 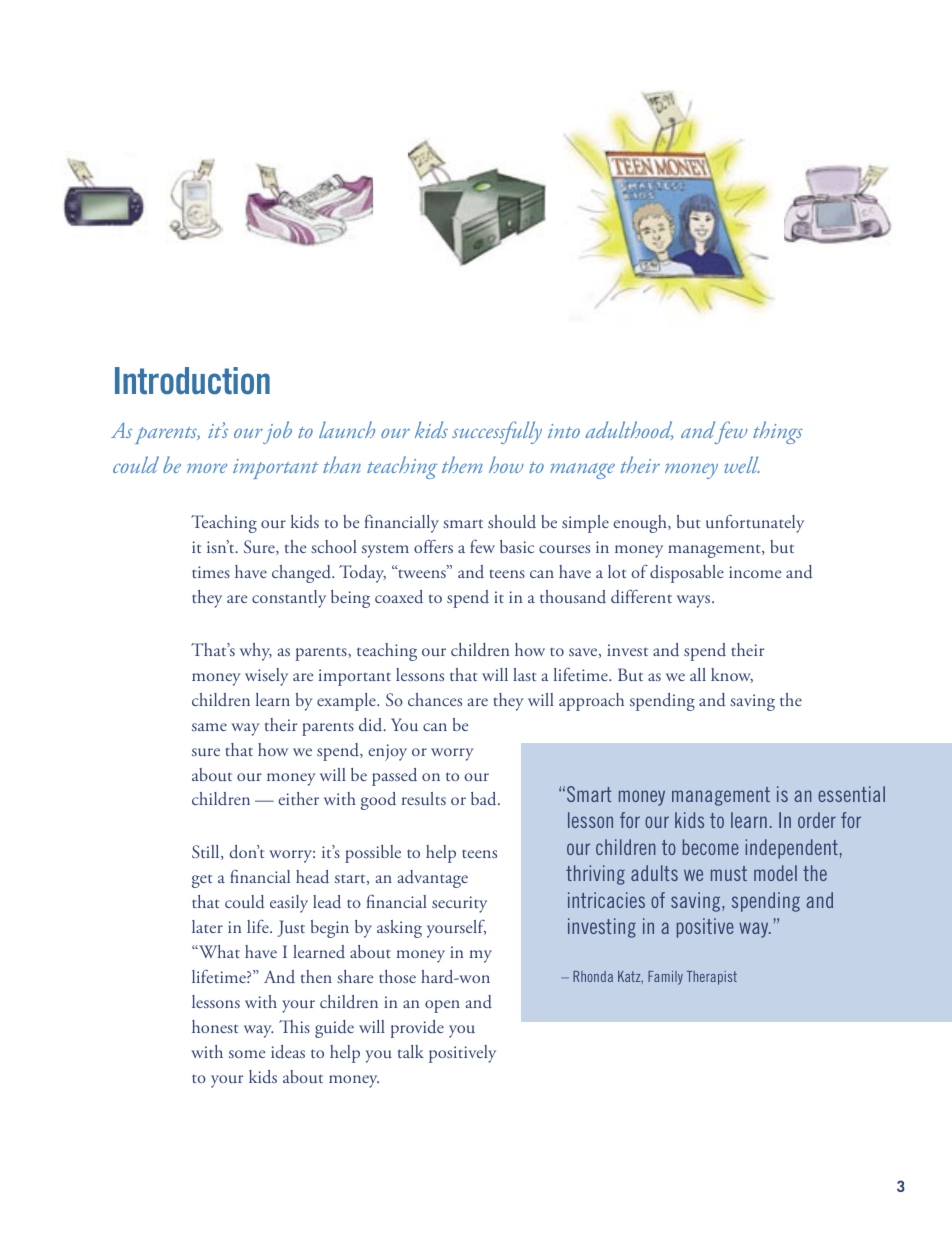 I want to click on know, so click(x=732, y=675).
